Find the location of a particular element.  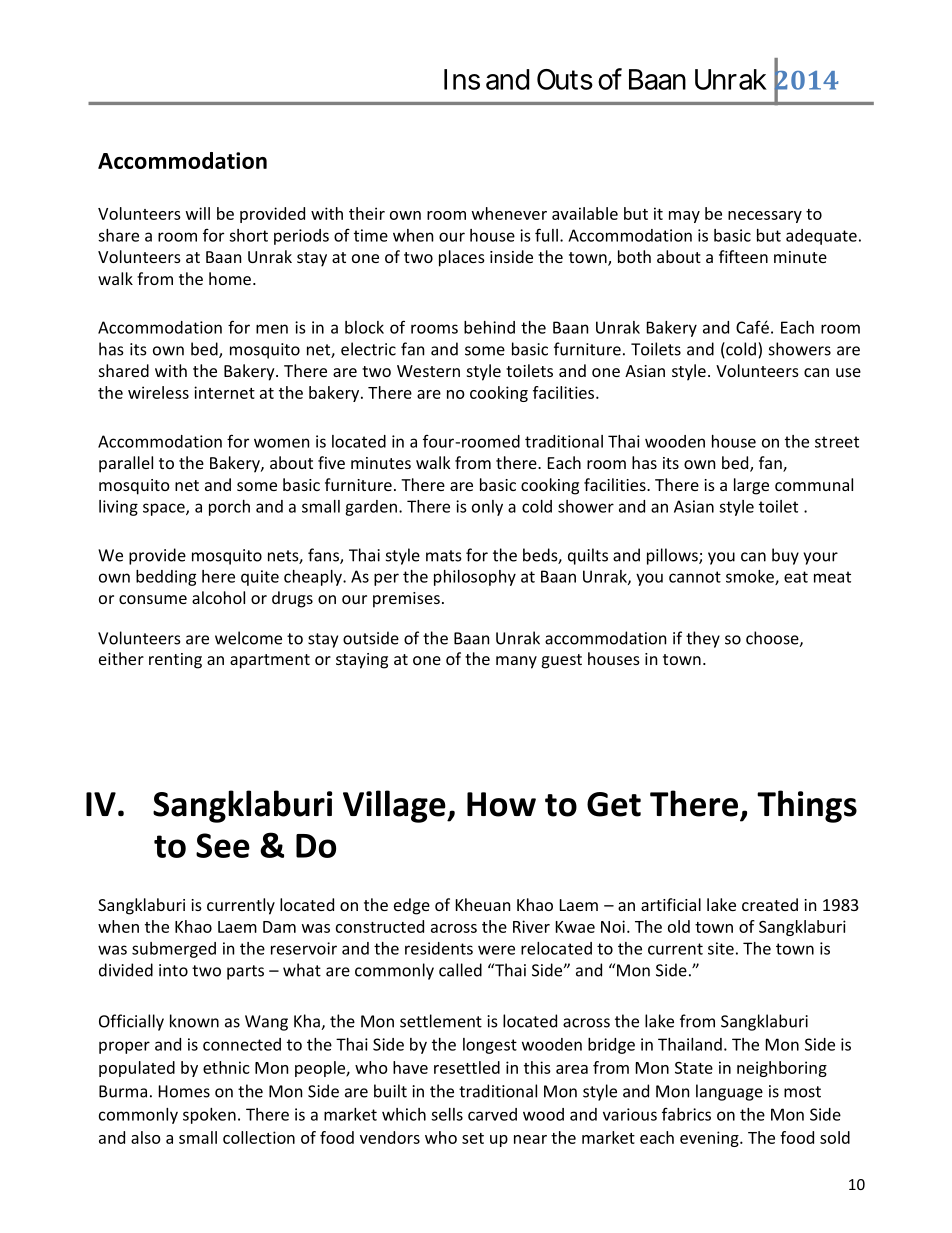

will is located at coordinates (198, 213).
